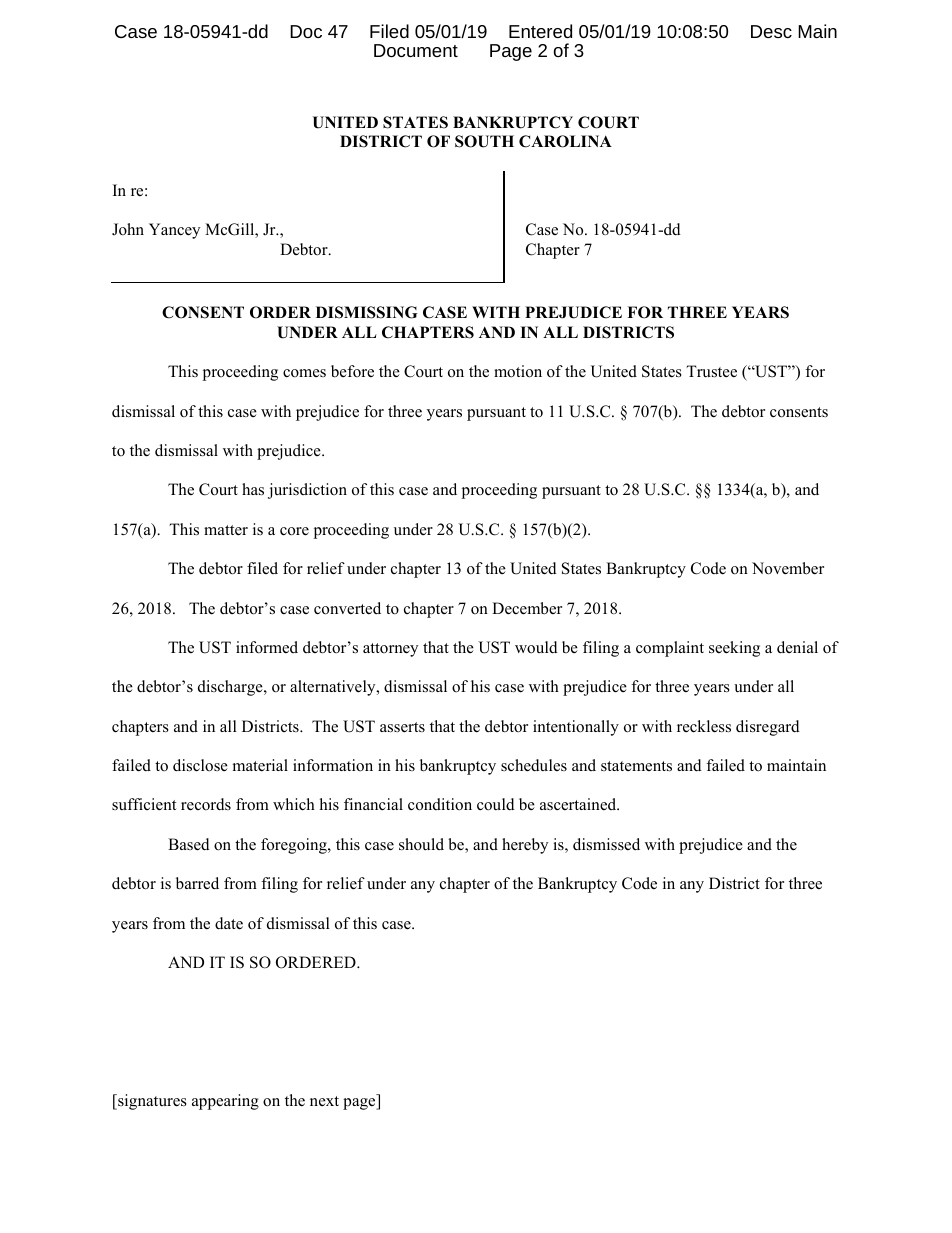  I want to click on December, so click(527, 608).
